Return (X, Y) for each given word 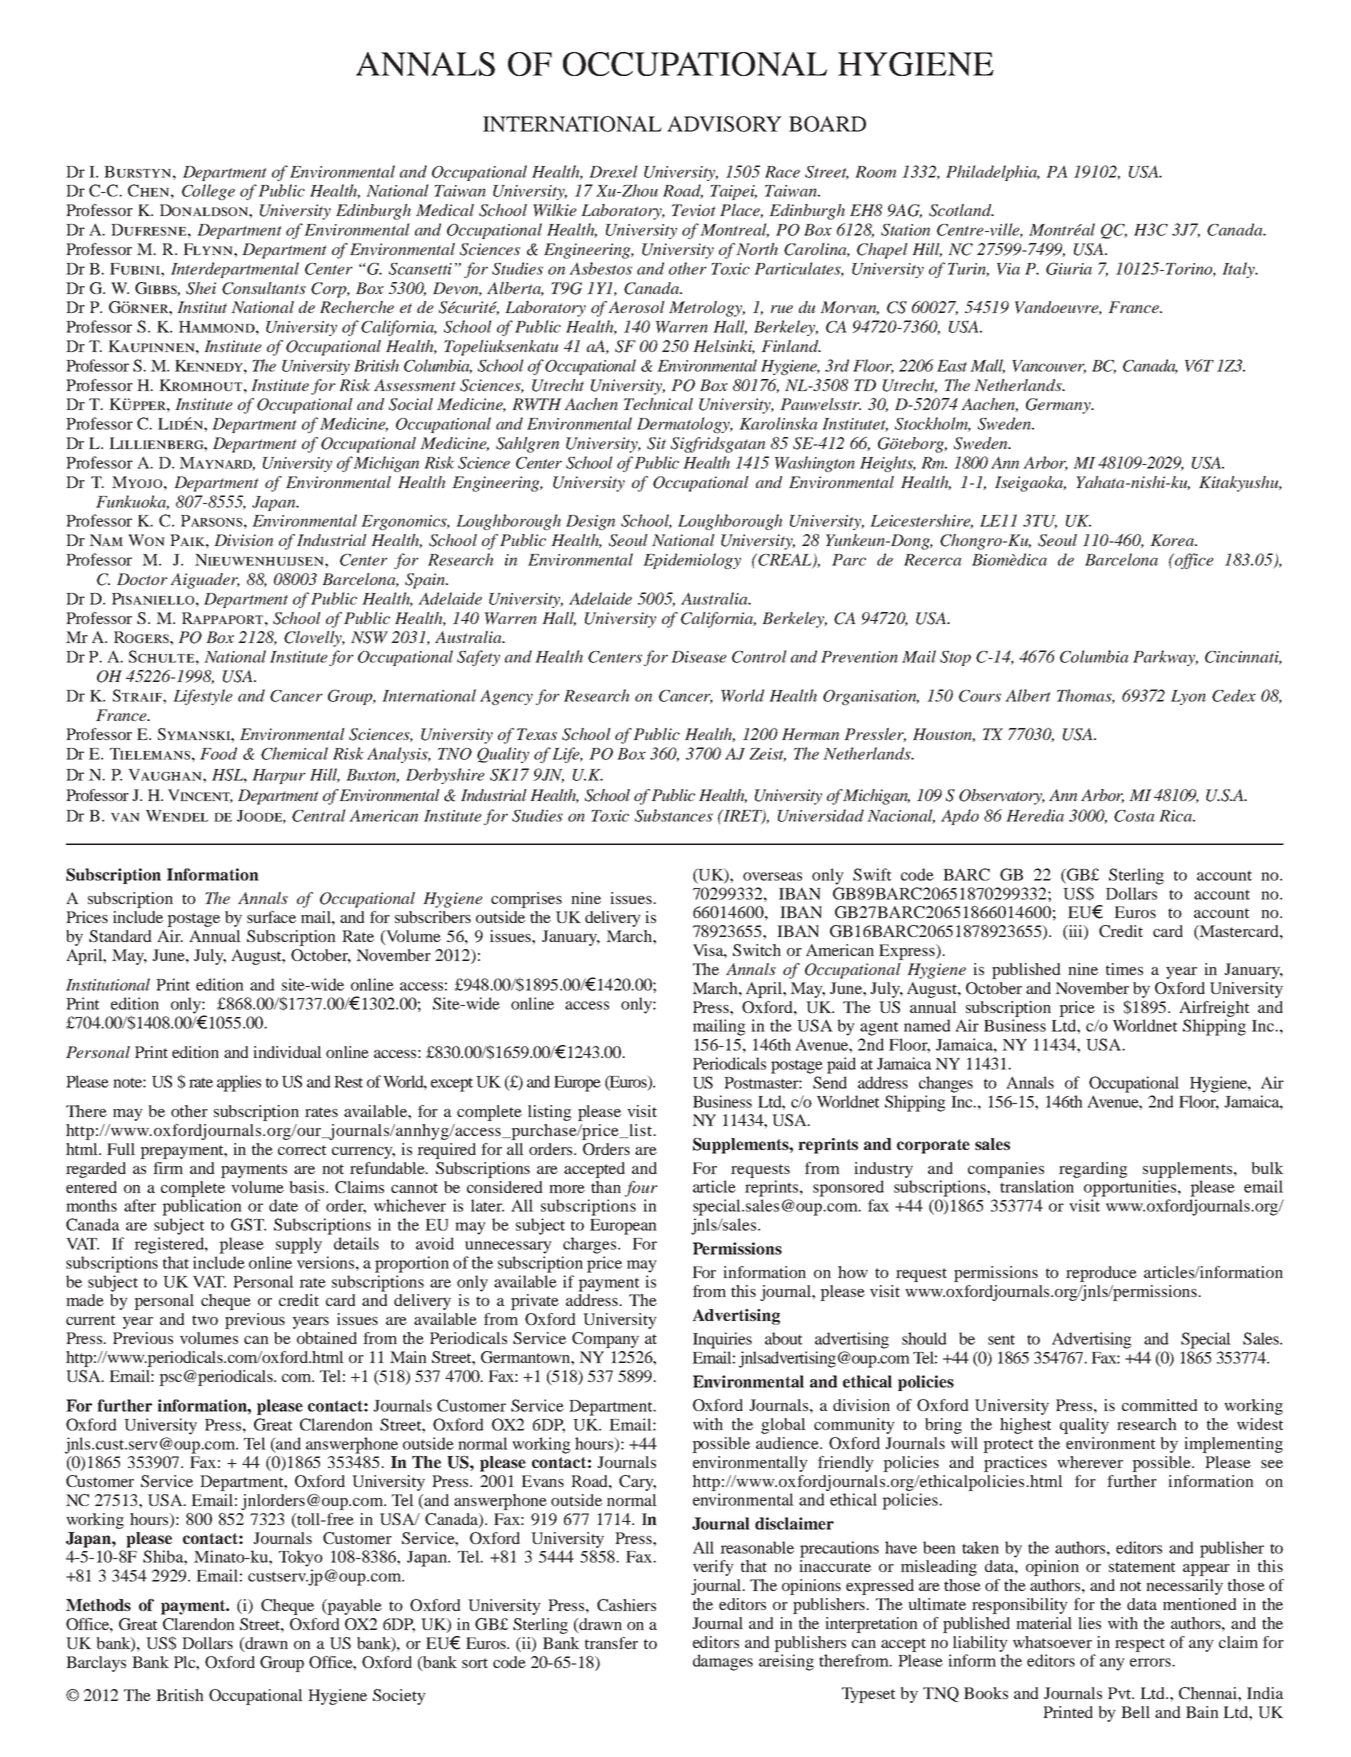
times (1124, 969)
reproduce (1101, 1274)
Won (146, 540)
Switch (757, 950)
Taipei (733, 192)
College (208, 192)
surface (271, 917)
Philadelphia (993, 173)
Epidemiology (692, 561)
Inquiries (722, 1340)
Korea (1173, 540)
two (205, 1320)
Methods (98, 1605)
